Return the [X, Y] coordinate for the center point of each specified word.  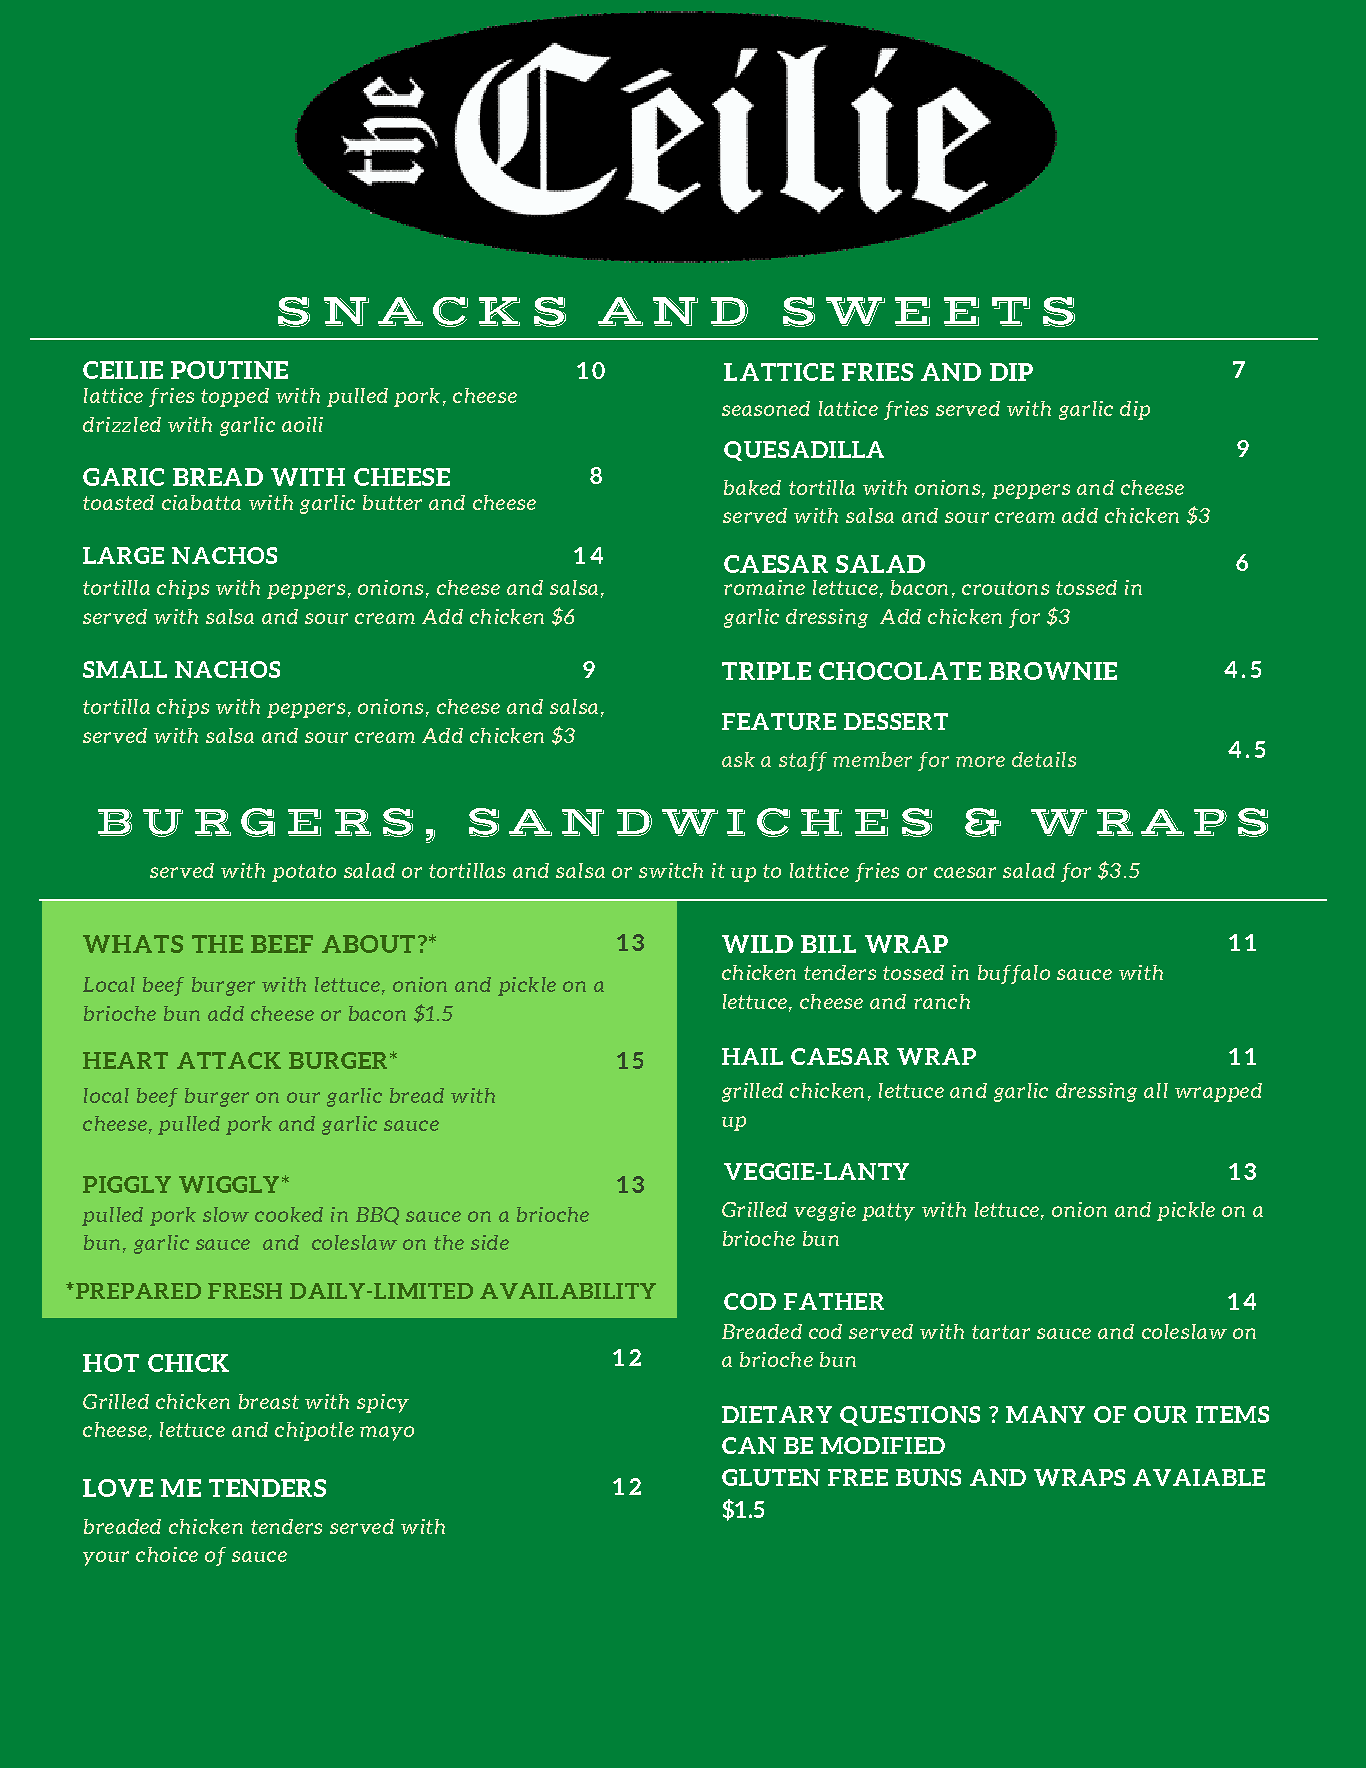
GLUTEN [771, 1477]
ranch [942, 1001]
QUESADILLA [804, 451]
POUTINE [229, 370]
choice [167, 1554]
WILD [757, 944]
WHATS [133, 944]
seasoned [766, 408]
